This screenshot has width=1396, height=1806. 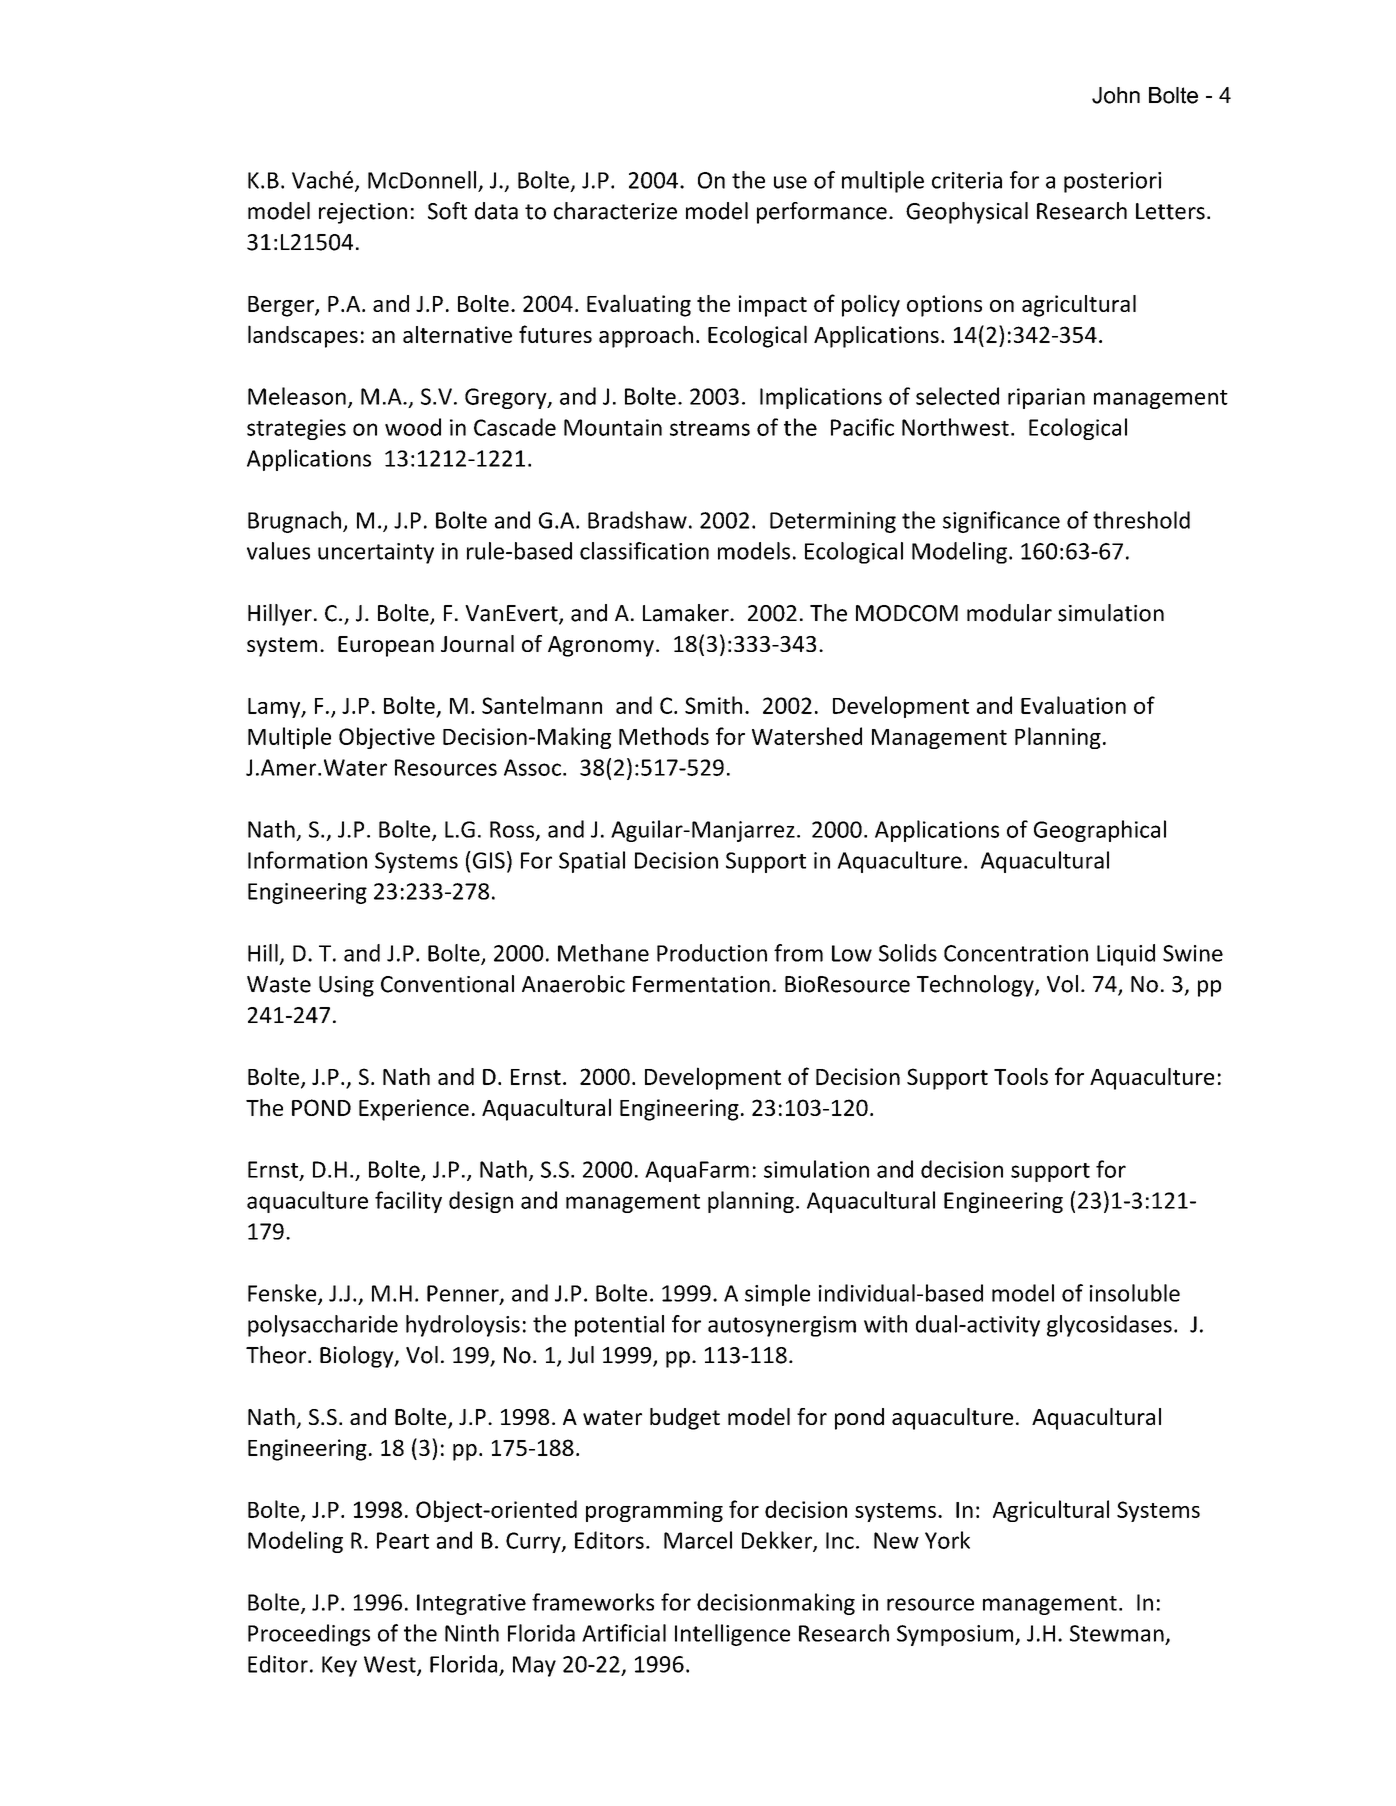 I want to click on Geographical, so click(x=1100, y=831).
